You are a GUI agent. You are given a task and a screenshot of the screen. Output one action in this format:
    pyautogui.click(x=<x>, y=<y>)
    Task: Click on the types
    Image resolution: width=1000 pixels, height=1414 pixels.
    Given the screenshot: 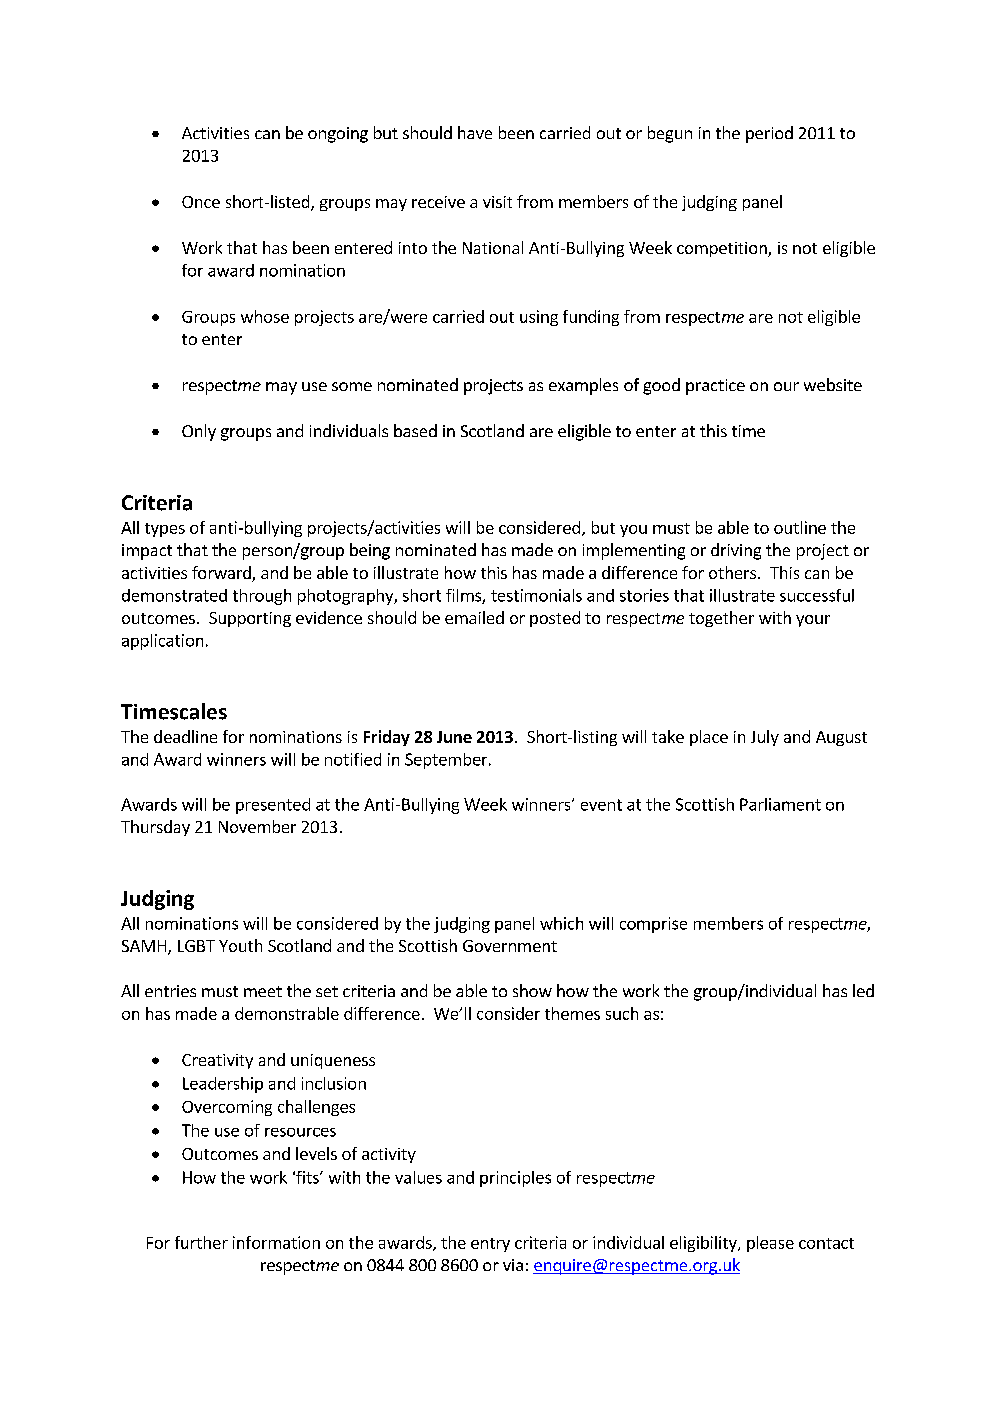 What is the action you would take?
    pyautogui.click(x=165, y=530)
